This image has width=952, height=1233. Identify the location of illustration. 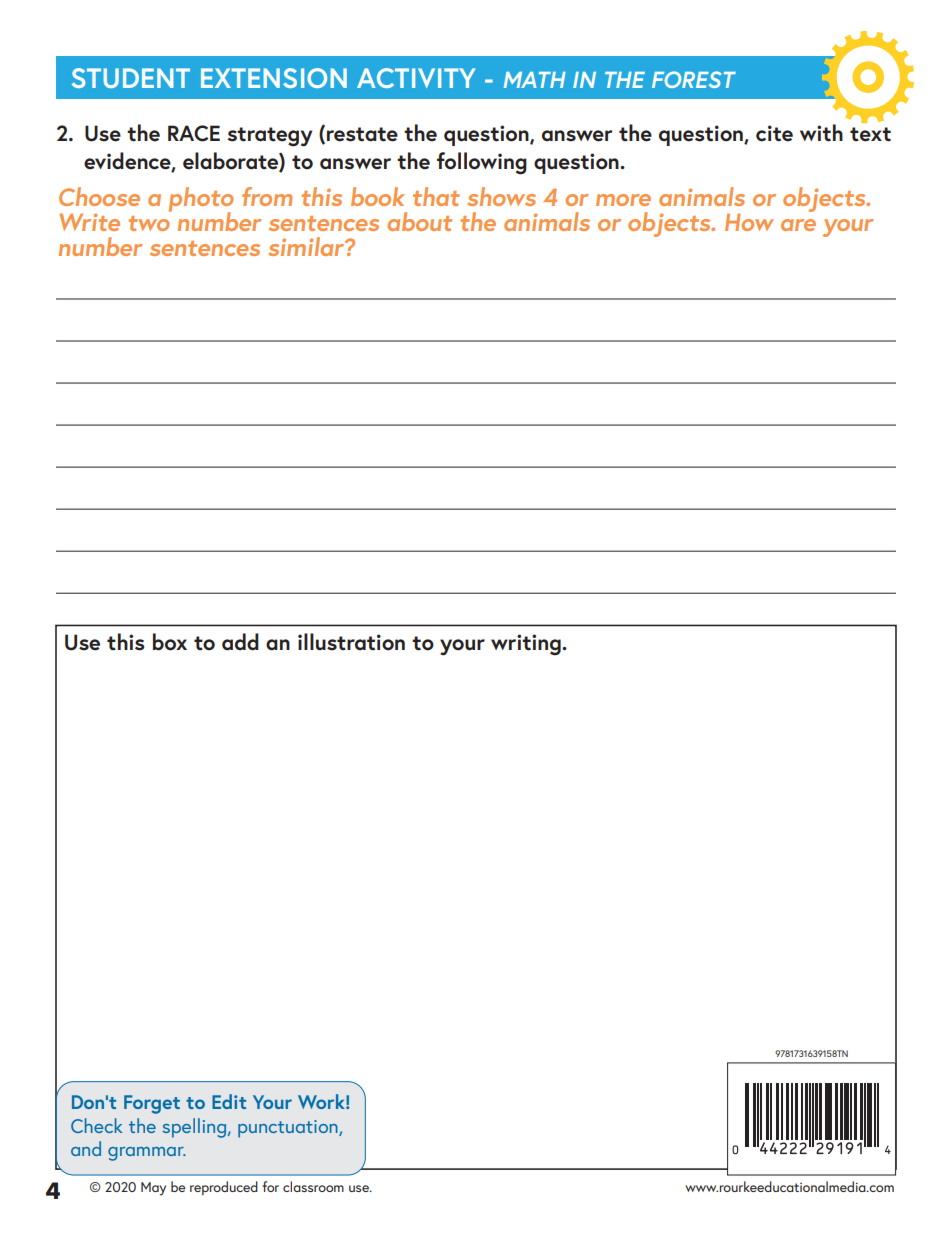
(351, 642).
